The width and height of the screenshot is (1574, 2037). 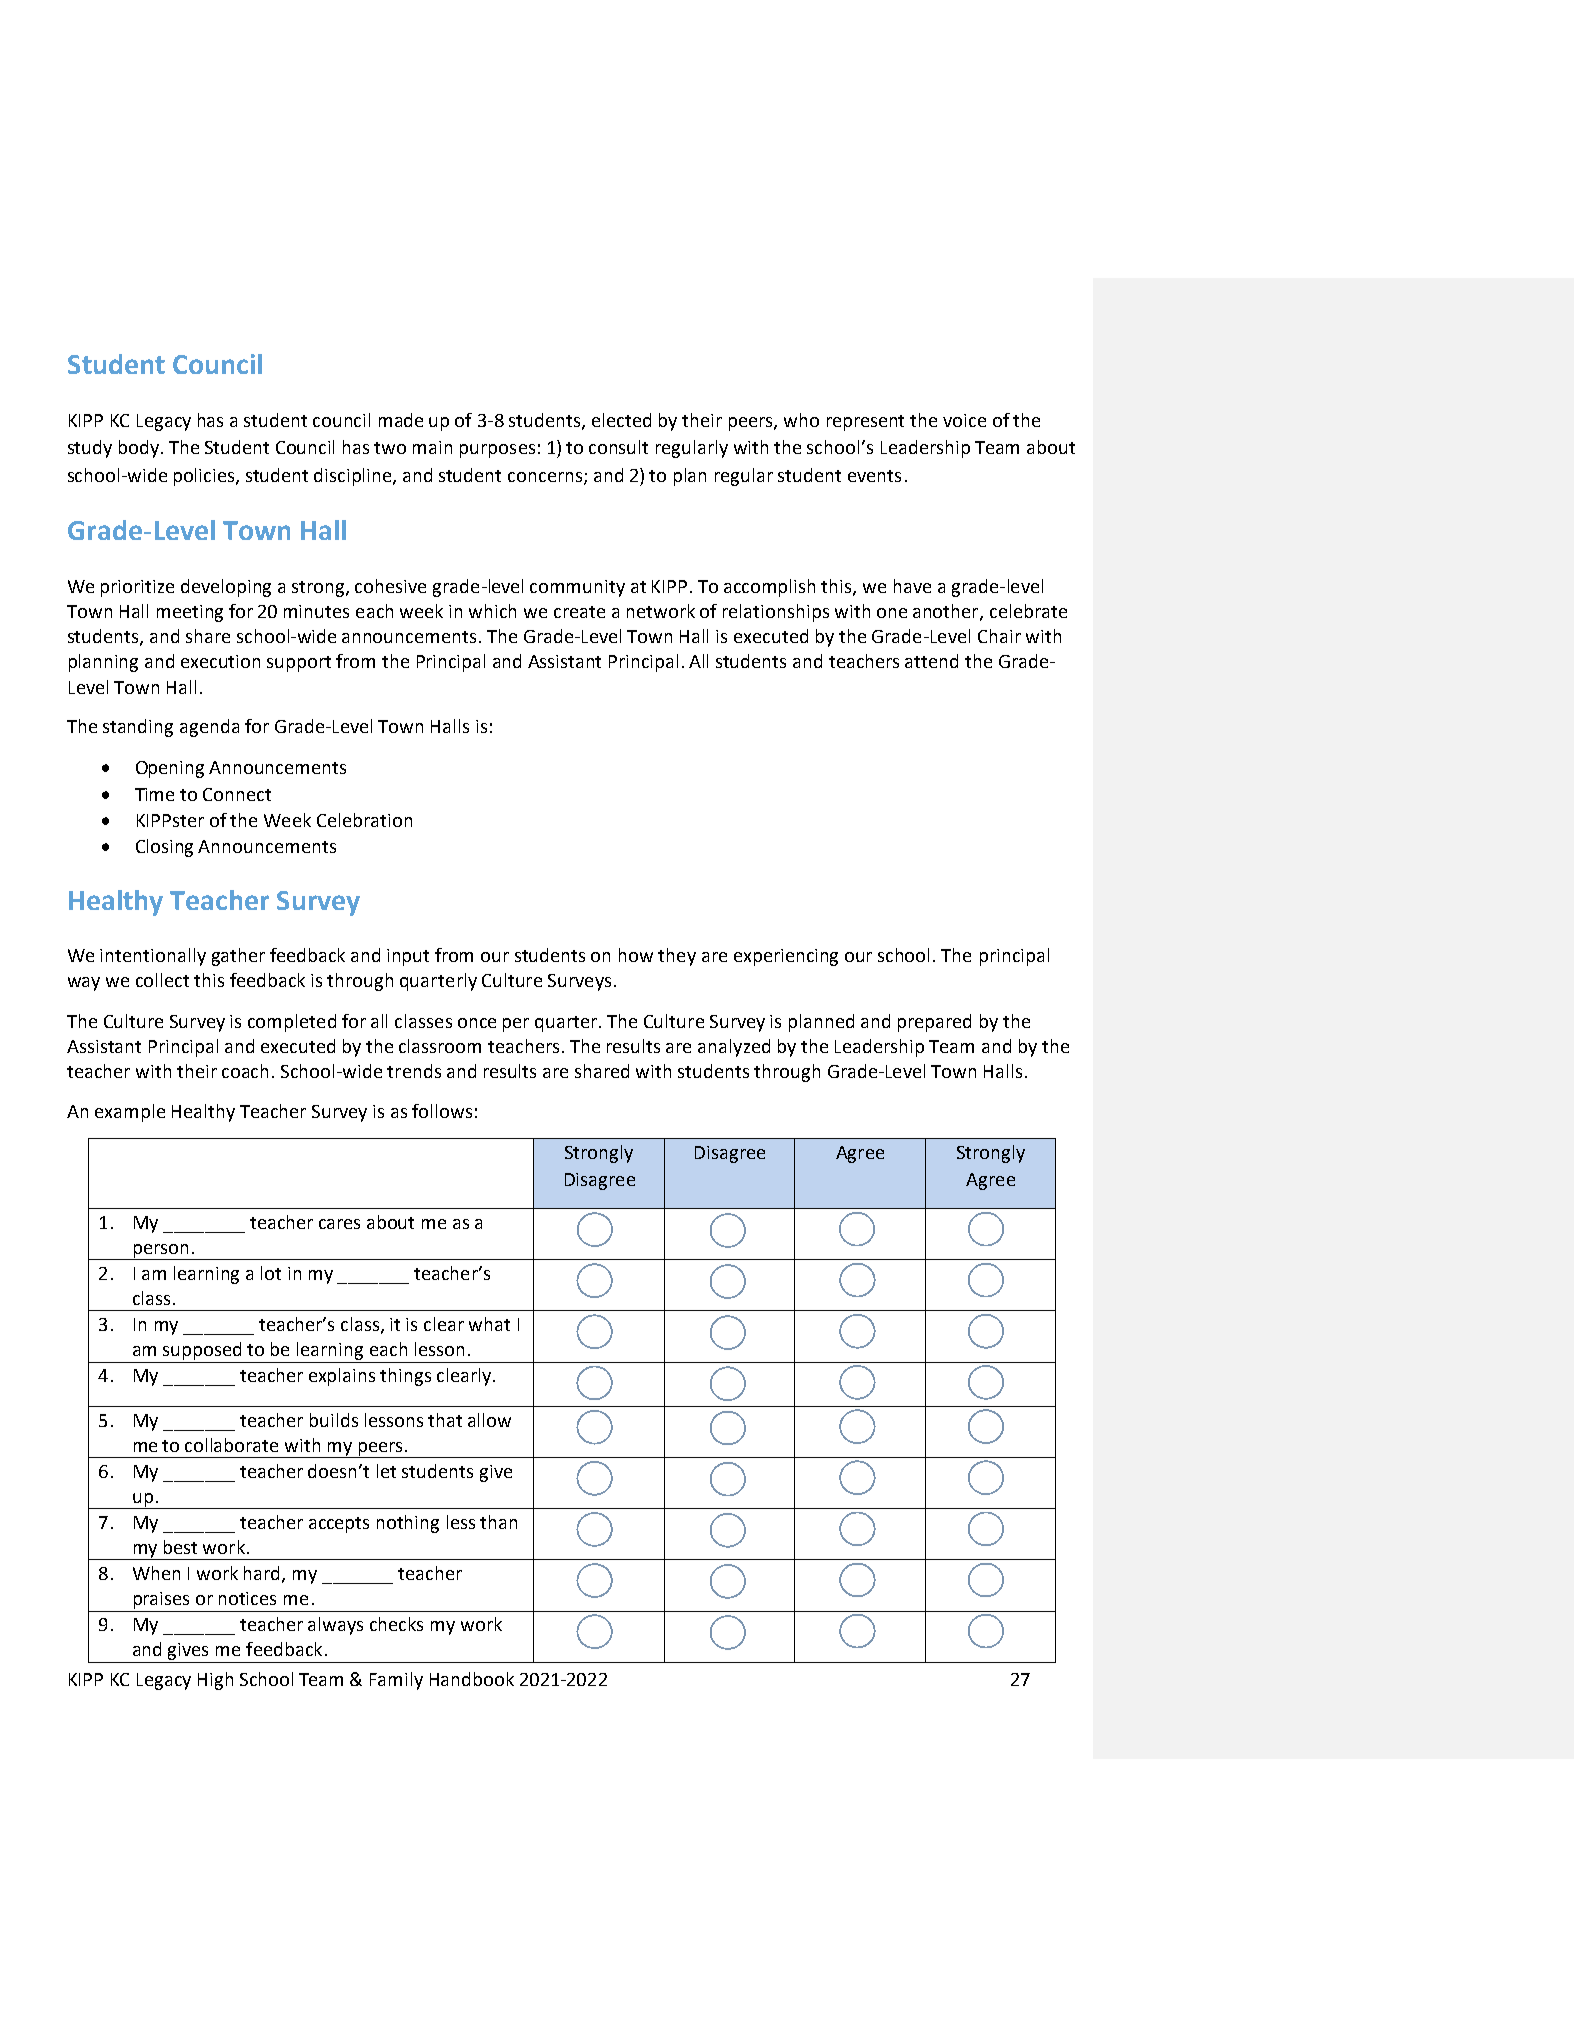 I want to click on how, so click(x=636, y=955).
